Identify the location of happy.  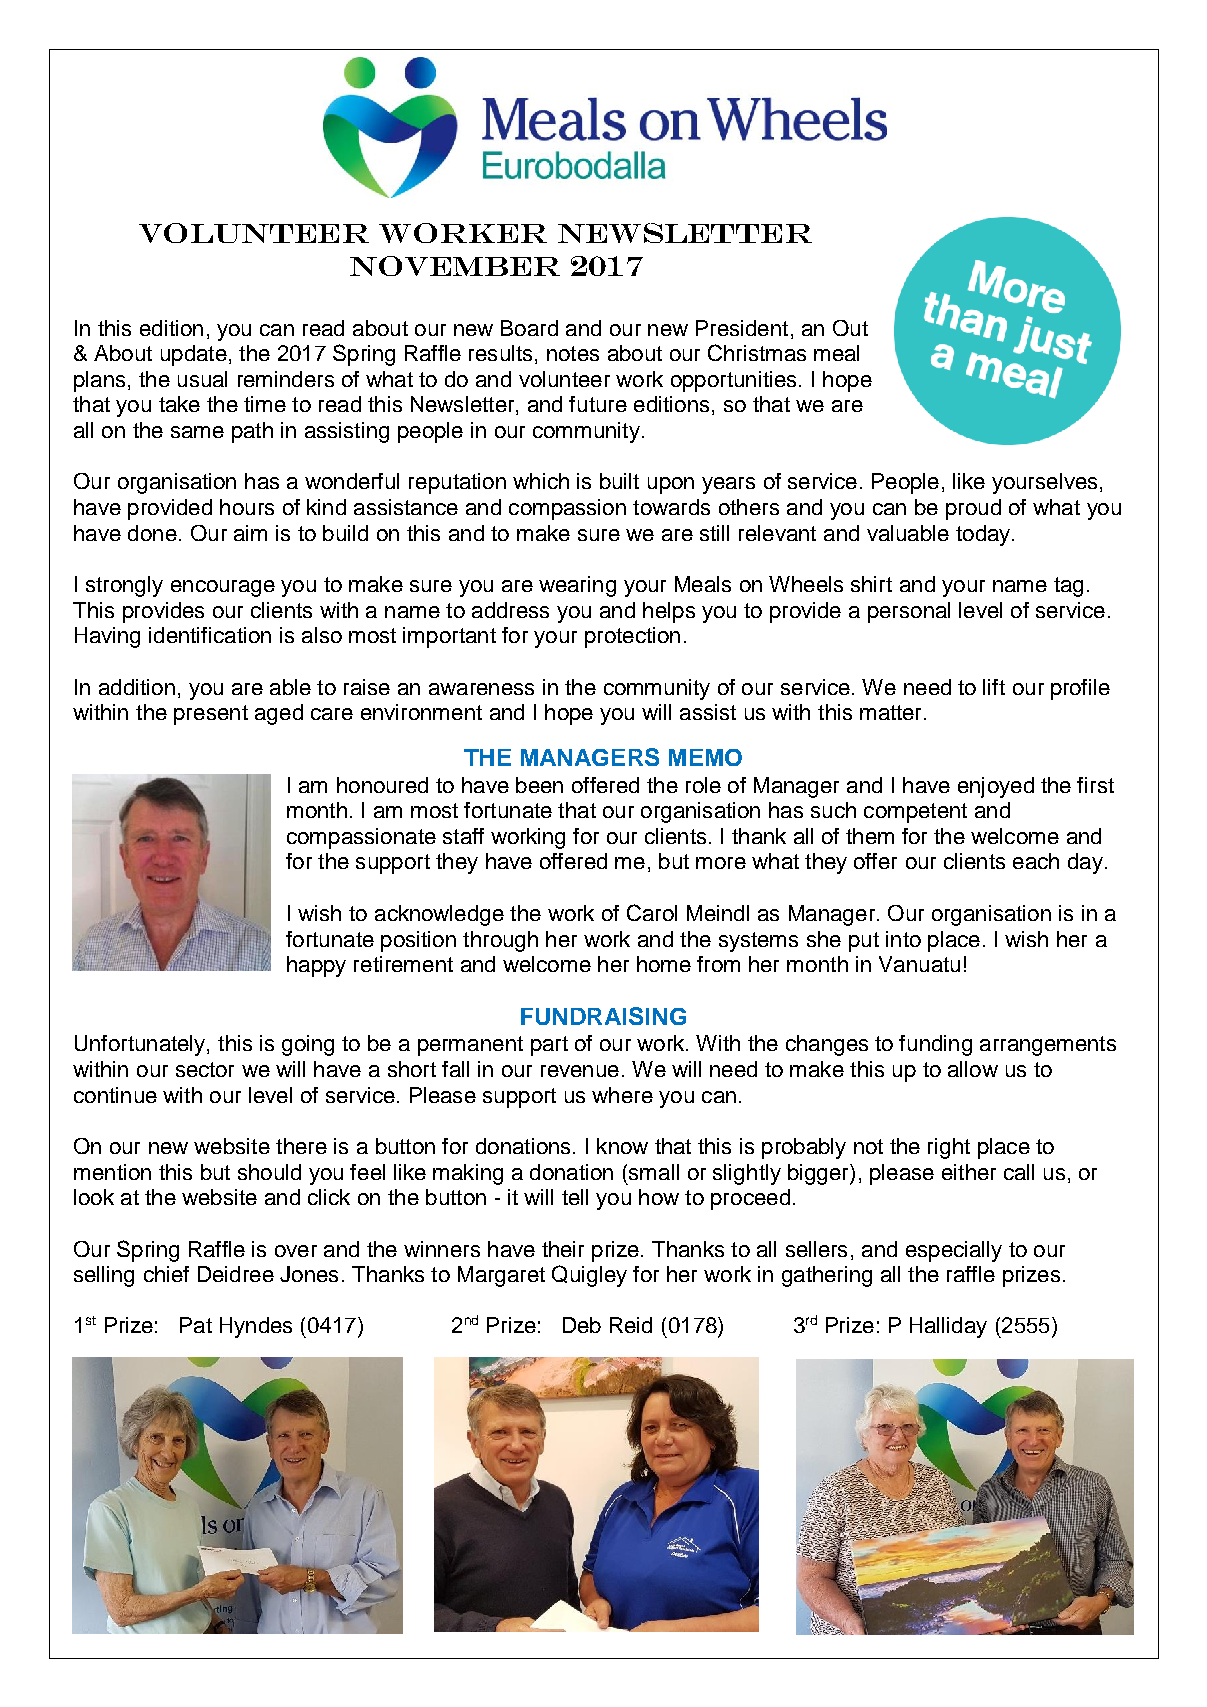
(316, 966).
